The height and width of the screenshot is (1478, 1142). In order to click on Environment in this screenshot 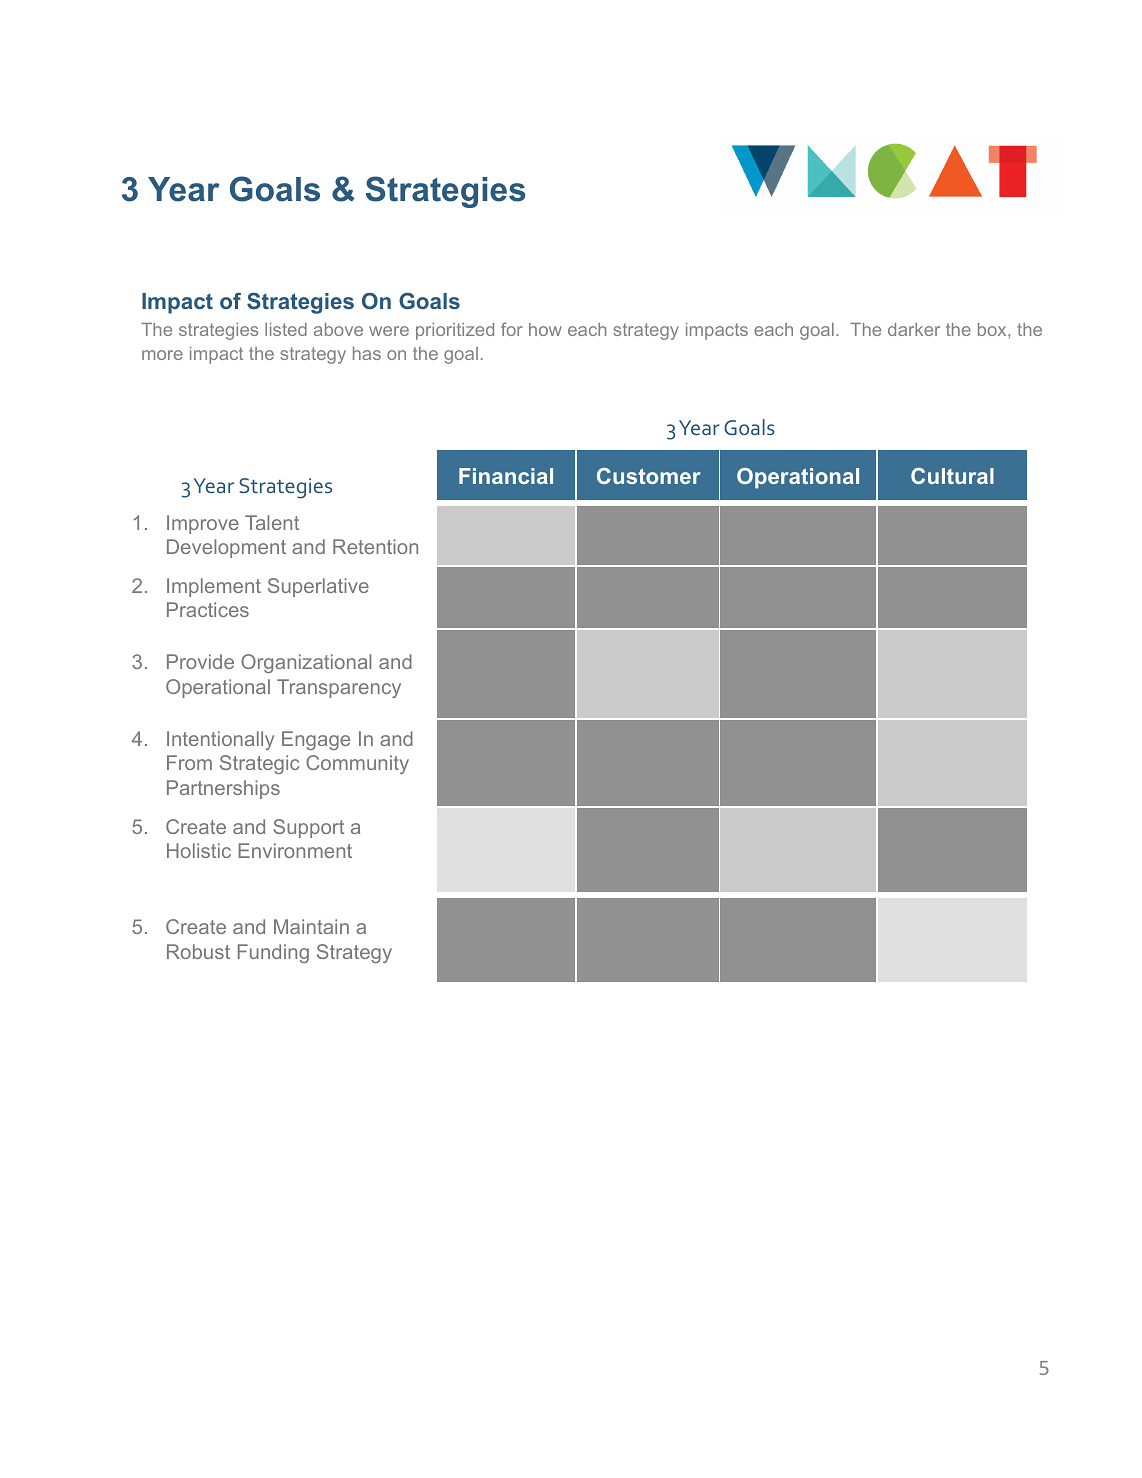, I will do `click(295, 850)`.
